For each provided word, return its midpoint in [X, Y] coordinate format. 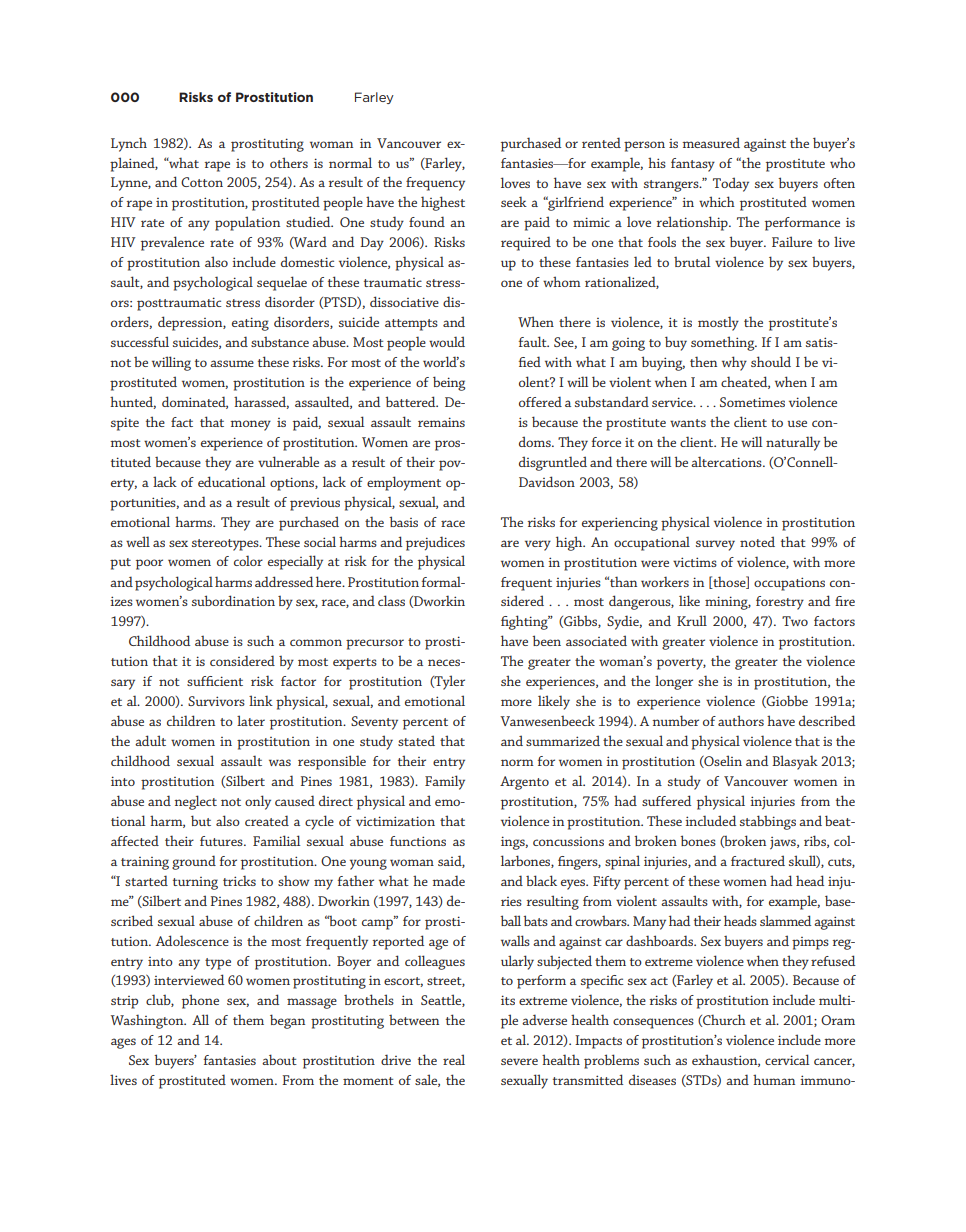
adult [150, 740]
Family [445, 782]
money [250, 425]
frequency [435, 184]
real [454, 1059]
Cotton [202, 182]
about [279, 1059]
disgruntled [553, 463]
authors [741, 720]
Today [731, 184]
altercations [727, 461]
